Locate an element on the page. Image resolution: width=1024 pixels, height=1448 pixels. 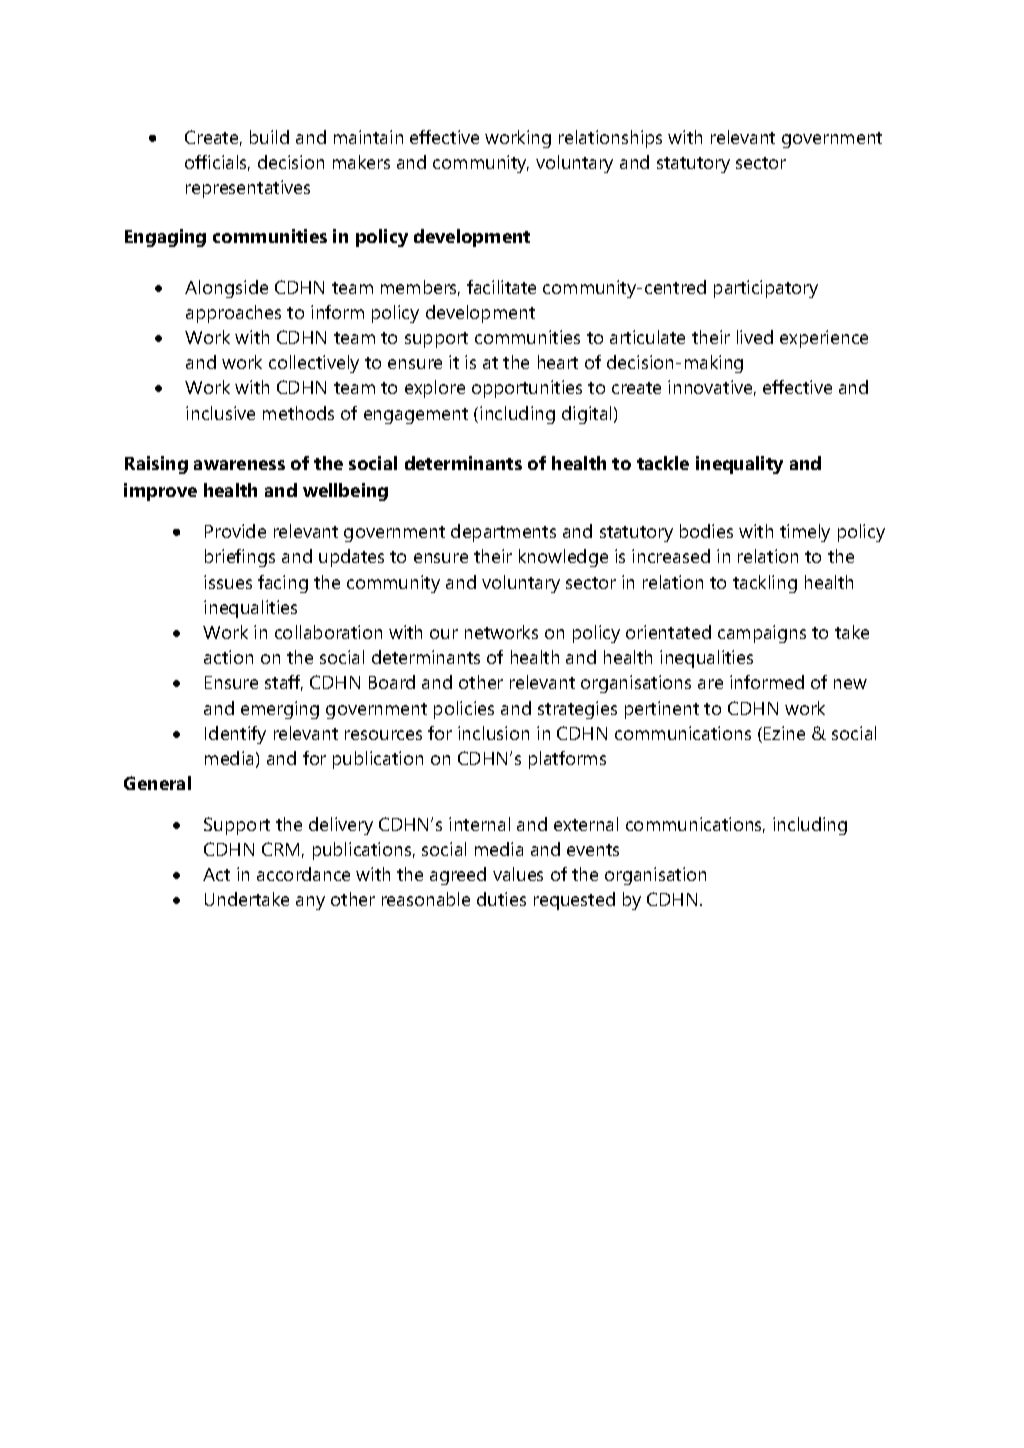
maintain is located at coordinates (368, 137).
